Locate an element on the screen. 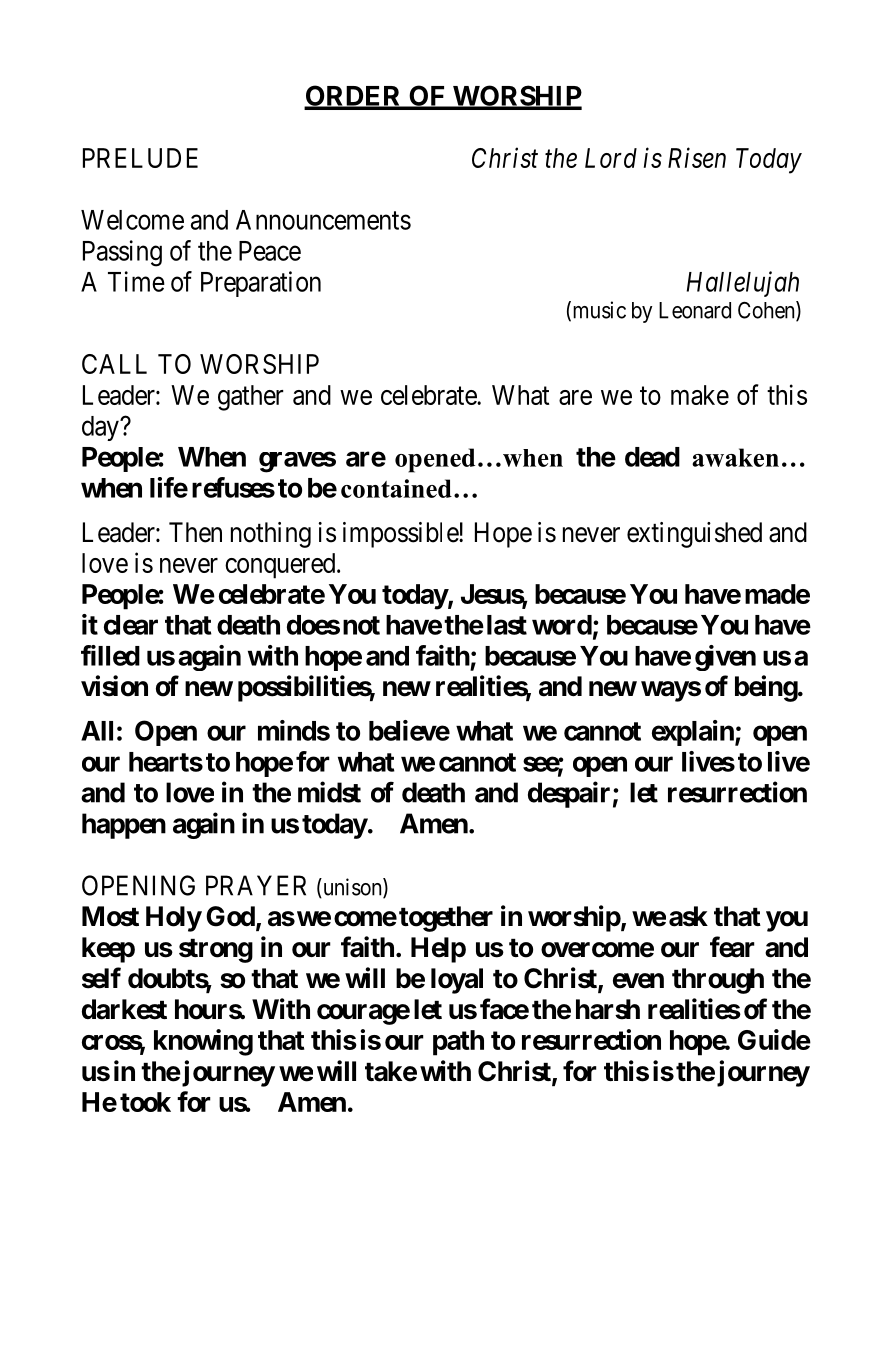  explain is located at coordinates (694, 733).
